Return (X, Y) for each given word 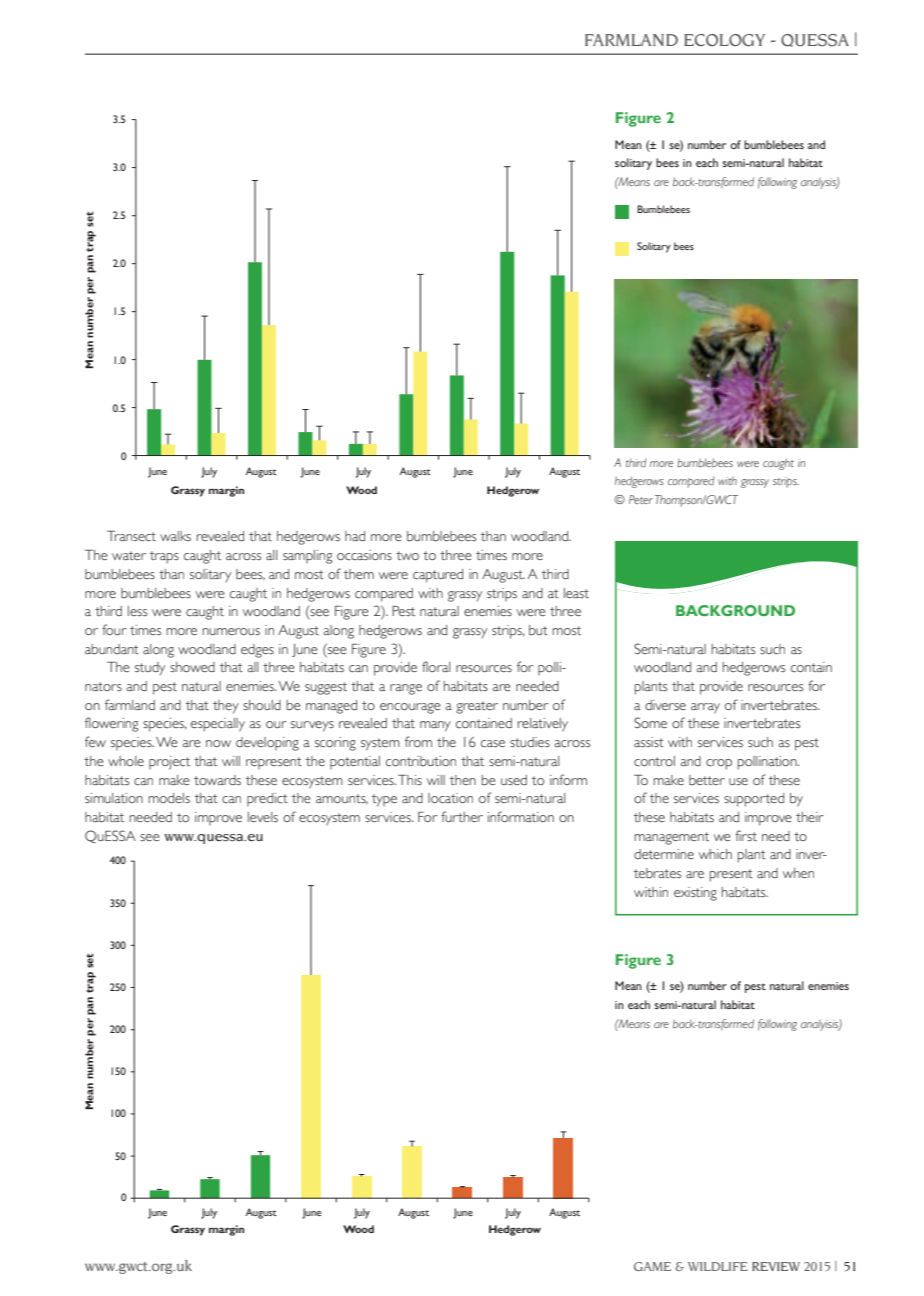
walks (175, 536)
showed (192, 667)
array (705, 708)
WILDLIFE (718, 1266)
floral (436, 666)
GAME (652, 1266)
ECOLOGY (724, 40)
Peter (641, 499)
